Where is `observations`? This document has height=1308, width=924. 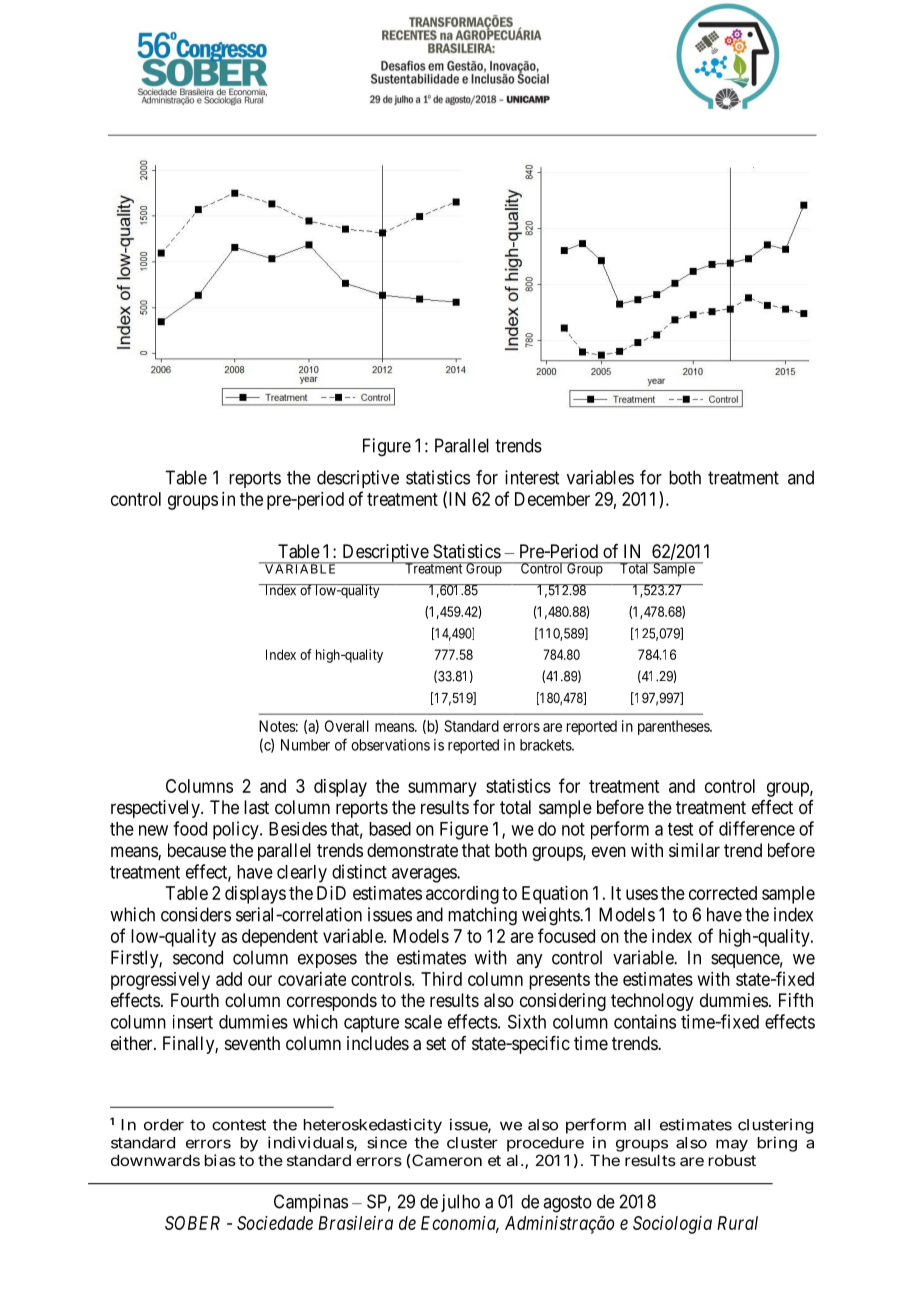
observations is located at coordinates (390, 745).
